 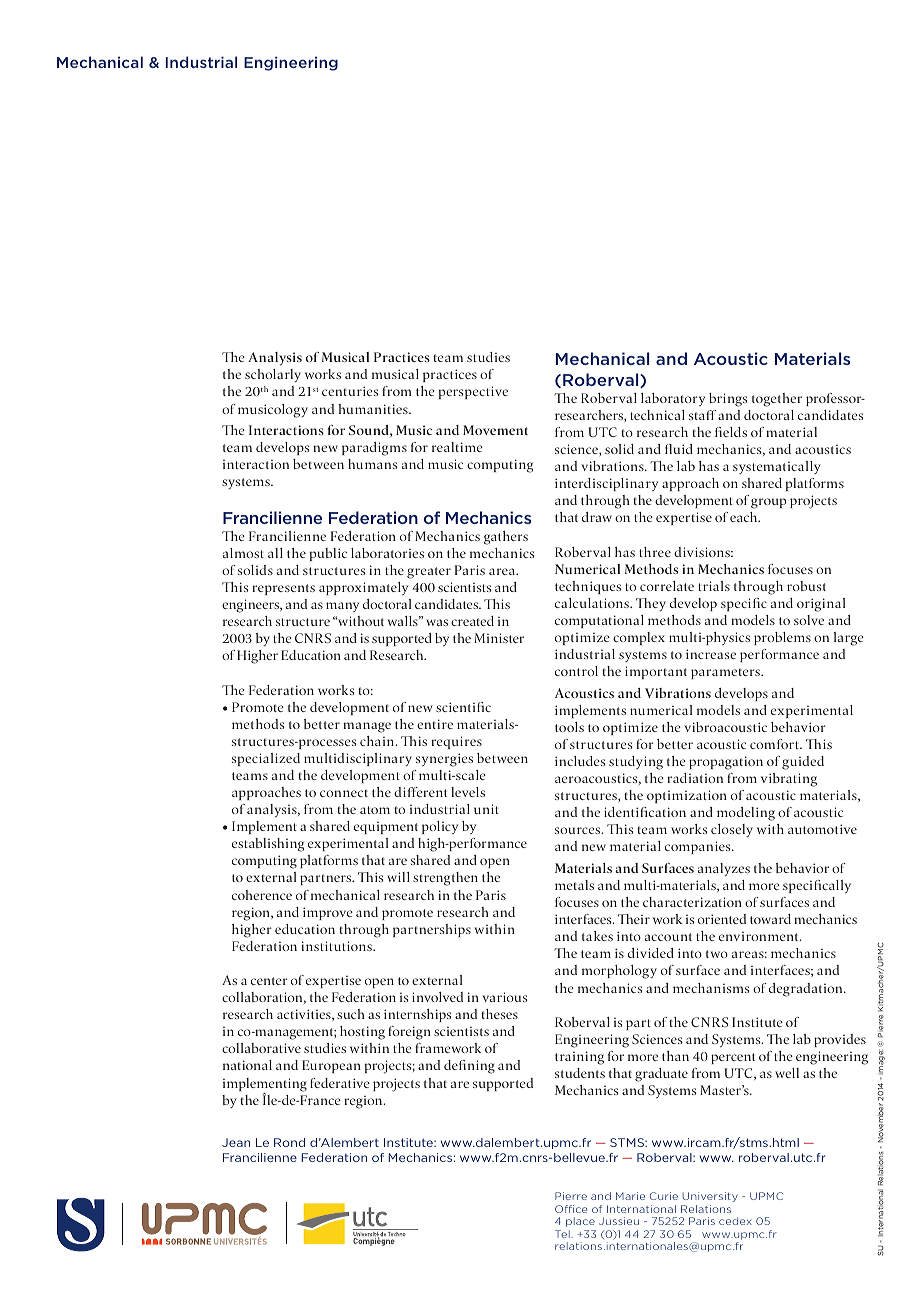 I want to click on improve, so click(x=328, y=913).
